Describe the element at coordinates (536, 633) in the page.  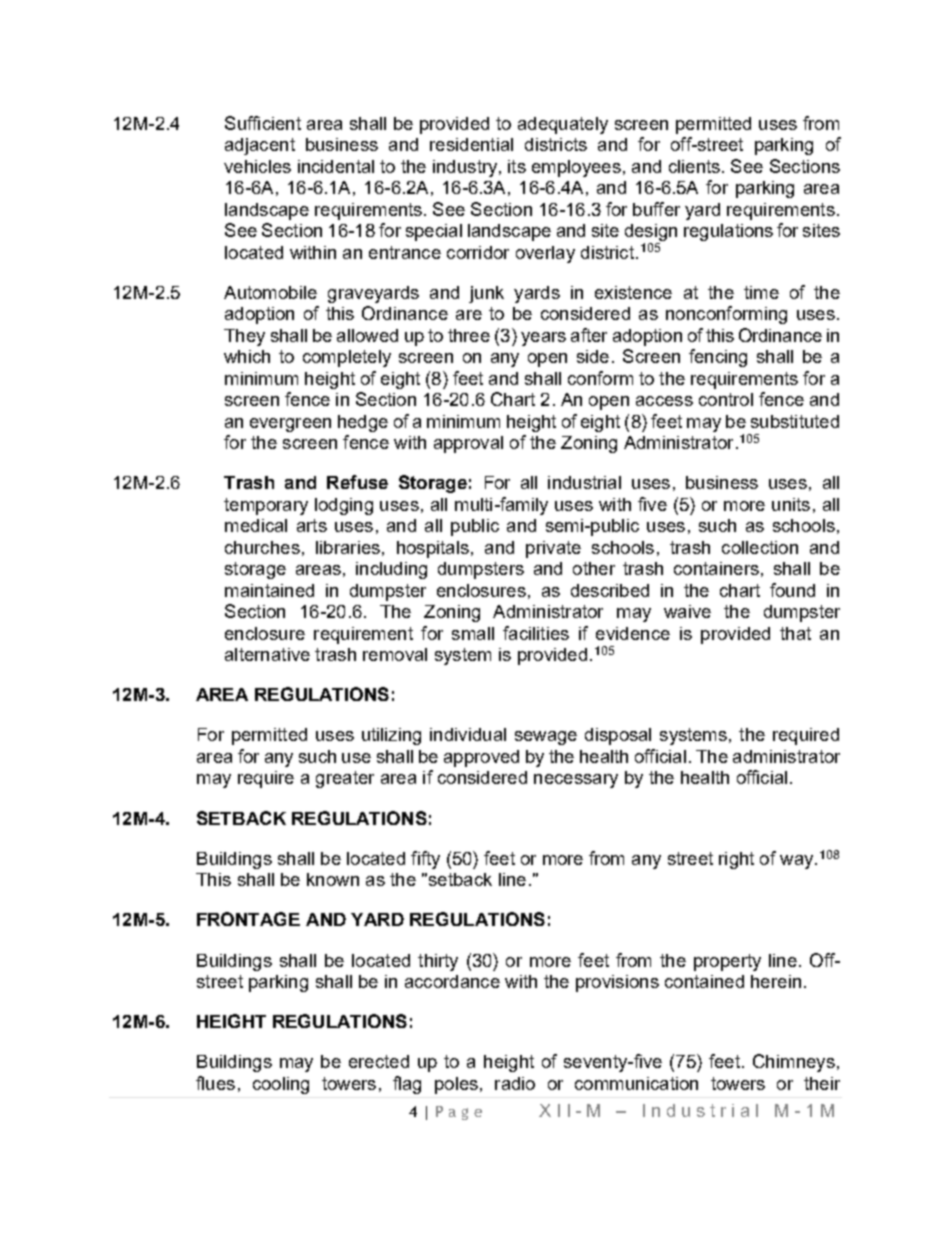
I see `facilities` at that location.
